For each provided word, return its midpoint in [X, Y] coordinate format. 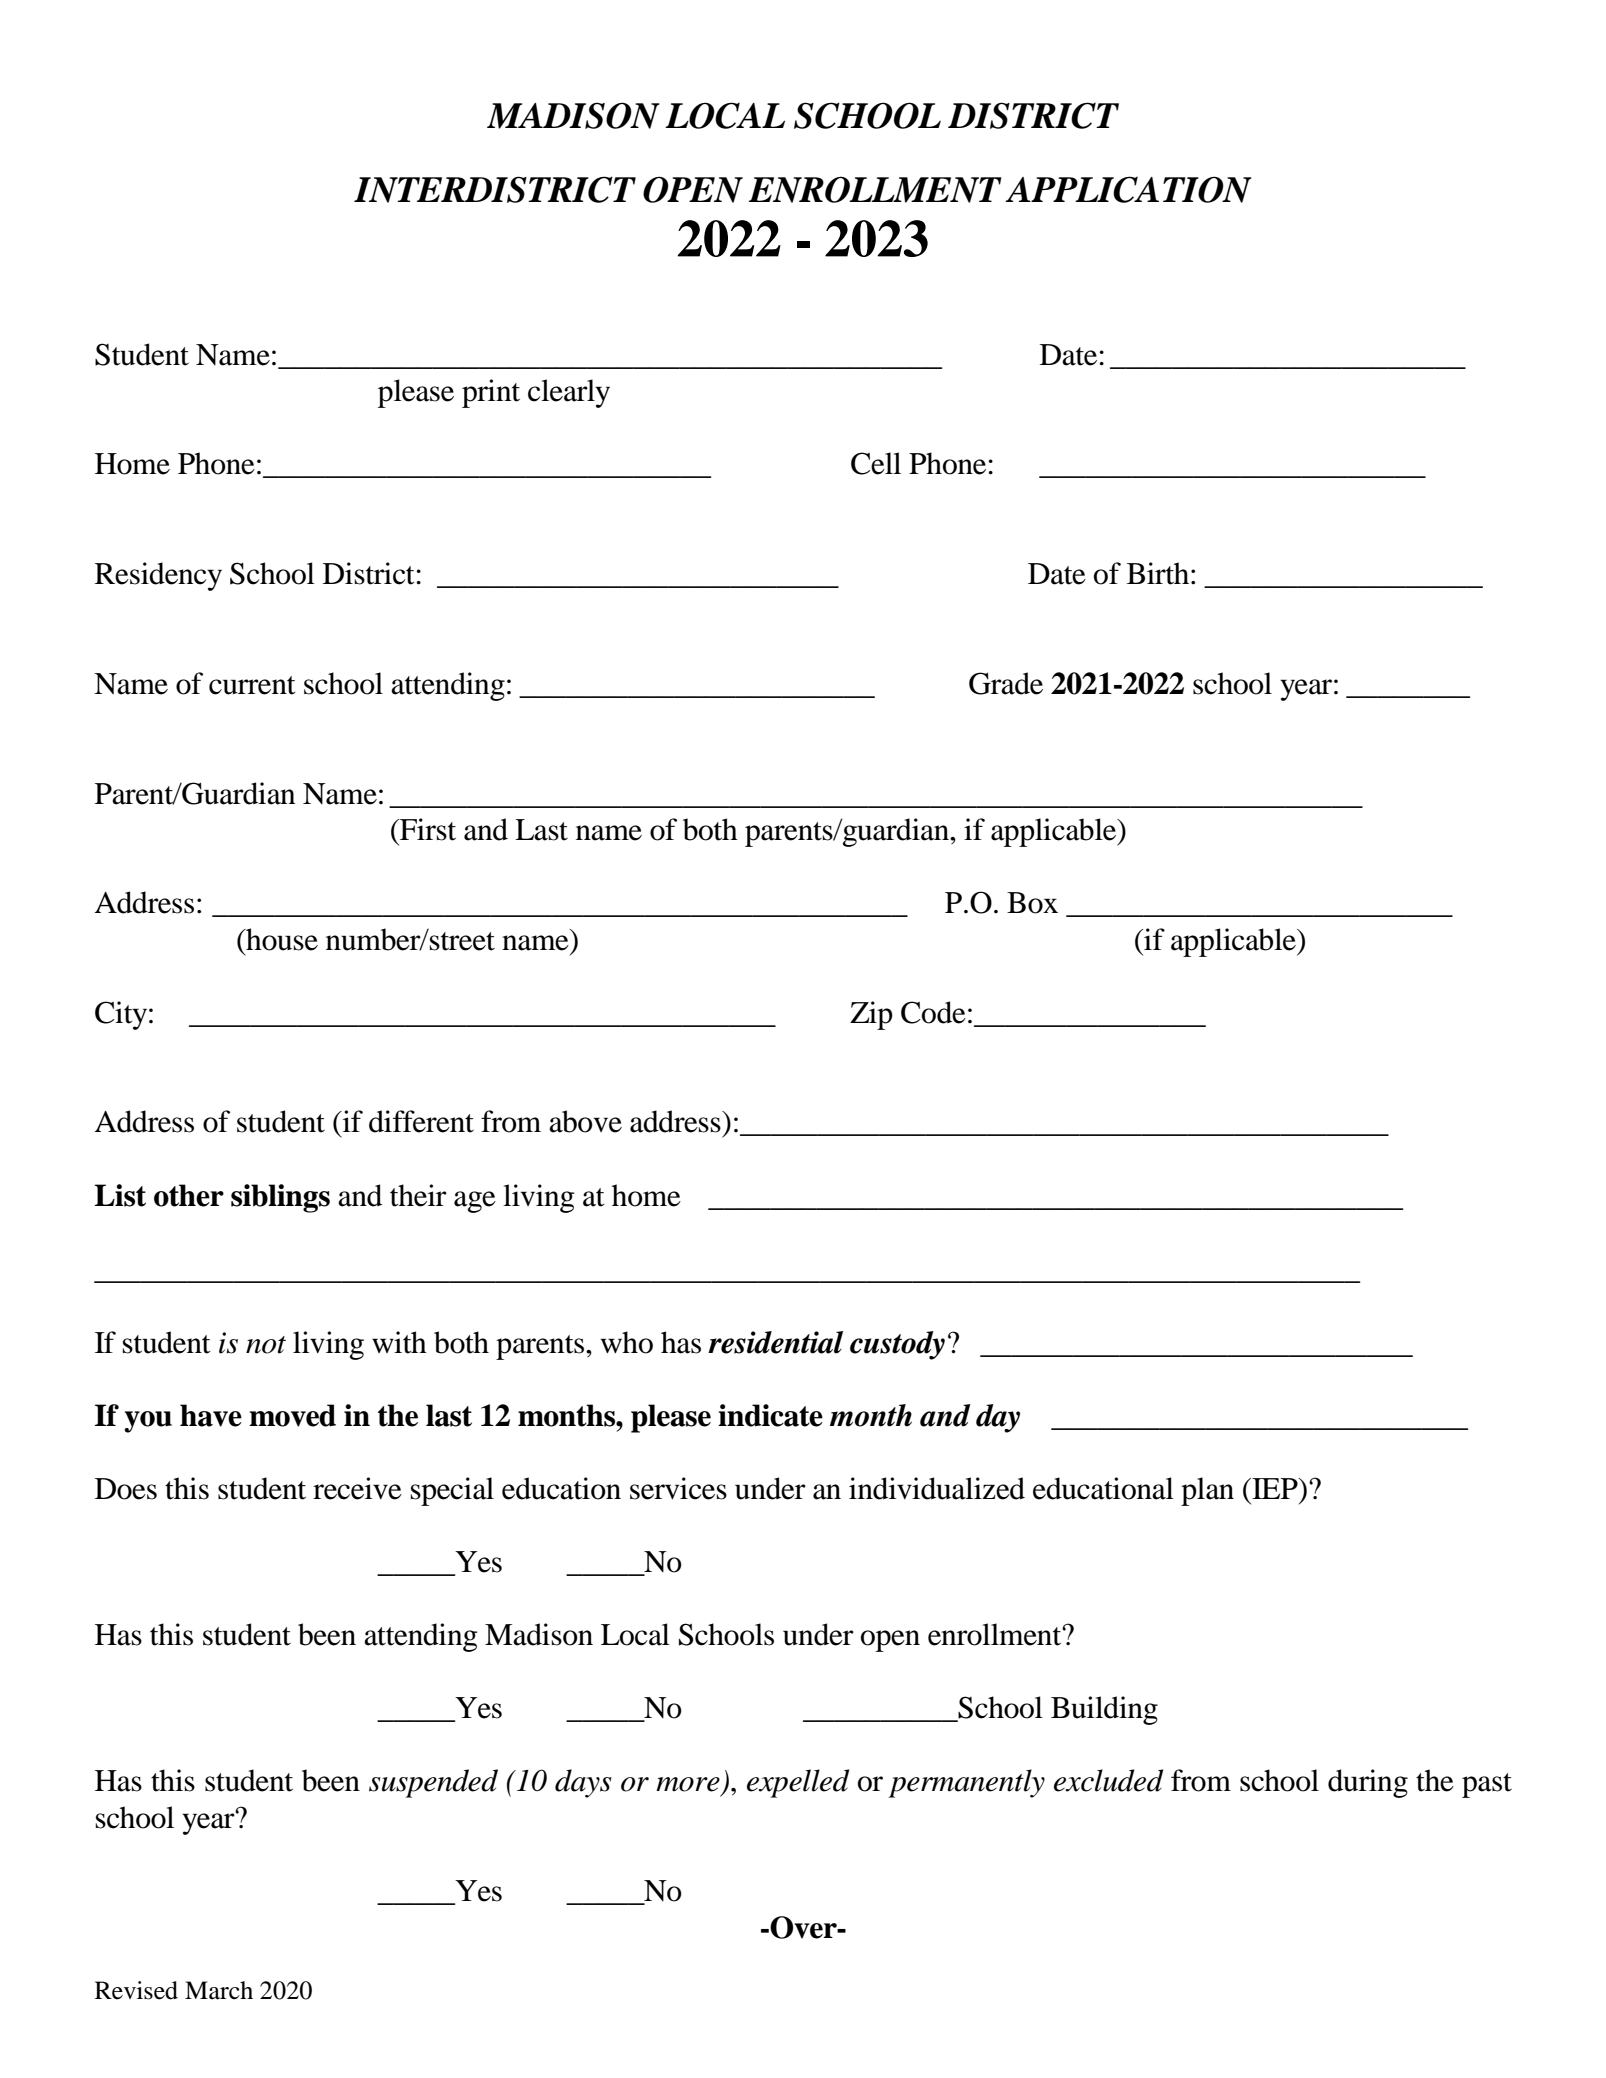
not [266, 1345]
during [1368, 1783]
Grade [1006, 683]
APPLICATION [1128, 189]
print [491, 393]
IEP [1275, 1488]
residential [775, 1342]
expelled [798, 1783]
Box [1032, 903]
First [427, 829]
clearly [569, 393]
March [219, 1990]
